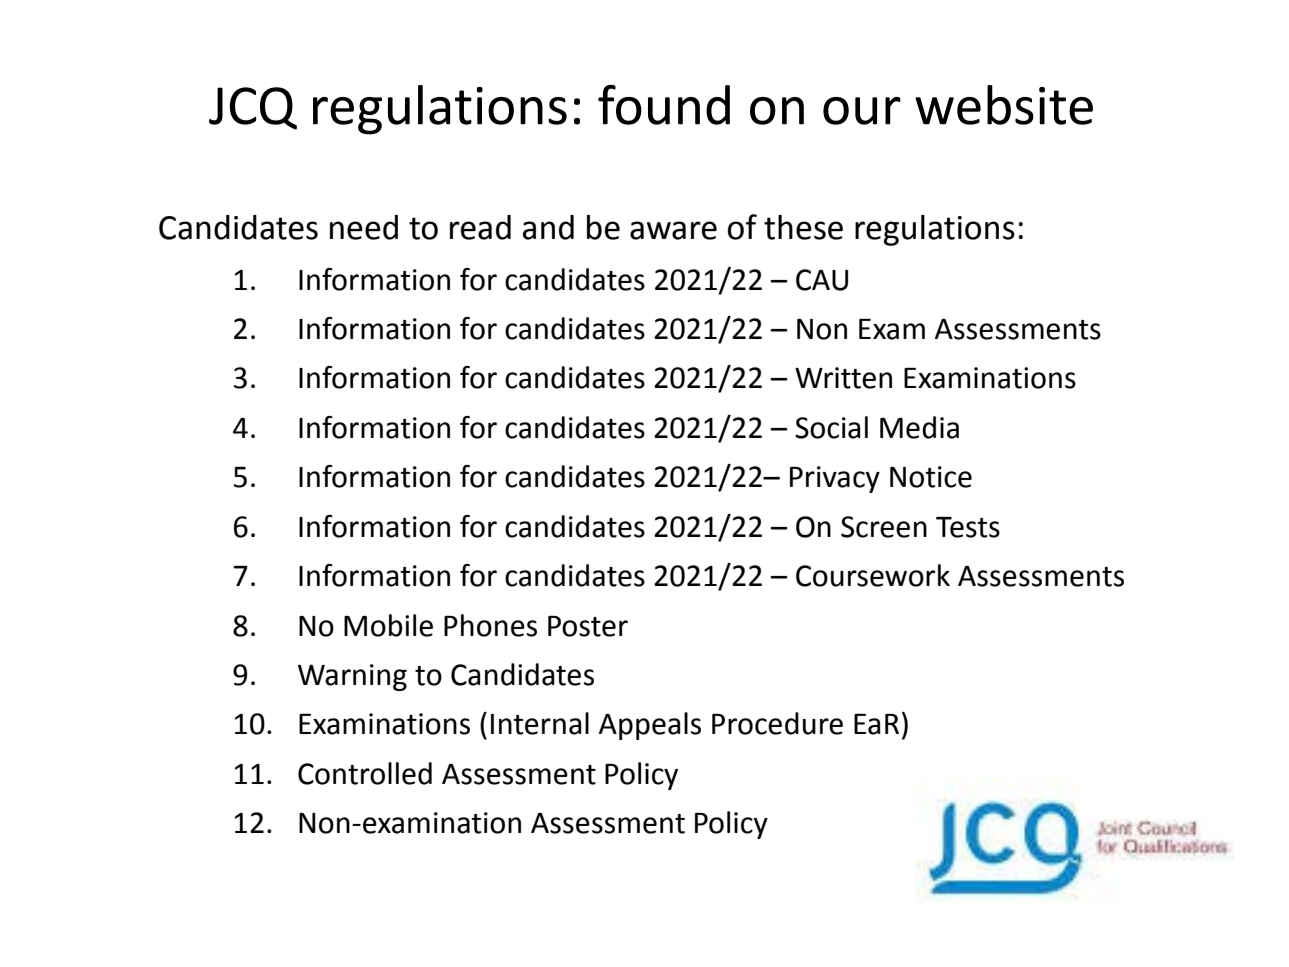  What do you see at coordinates (664, 105) in the image?
I see `found` at bounding box center [664, 105].
